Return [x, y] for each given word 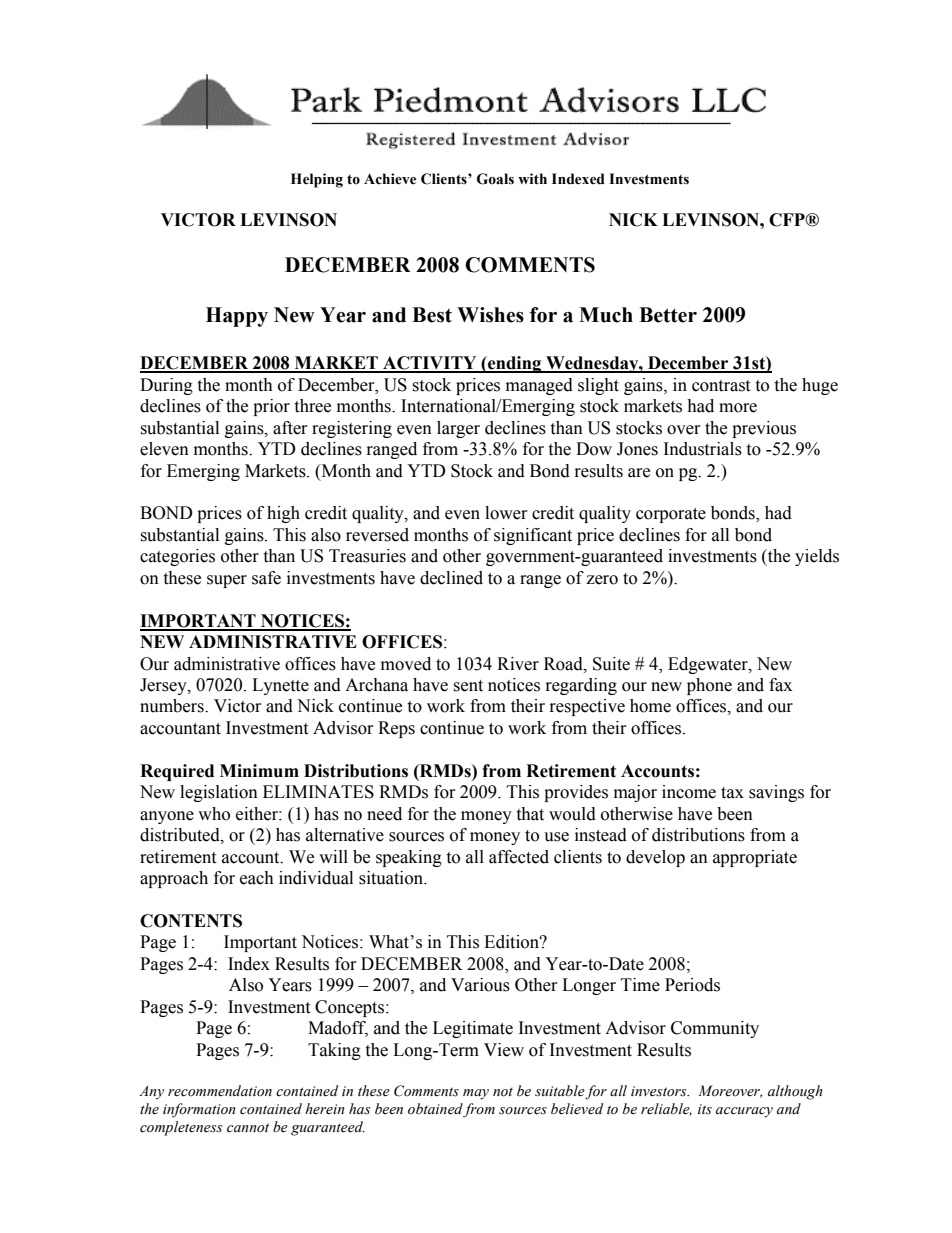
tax [732, 793]
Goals [495, 179]
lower [506, 513]
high [283, 514]
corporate [671, 515]
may [476, 1094]
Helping [317, 180]
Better [668, 315]
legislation [219, 793]
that [530, 814]
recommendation [220, 1091]
